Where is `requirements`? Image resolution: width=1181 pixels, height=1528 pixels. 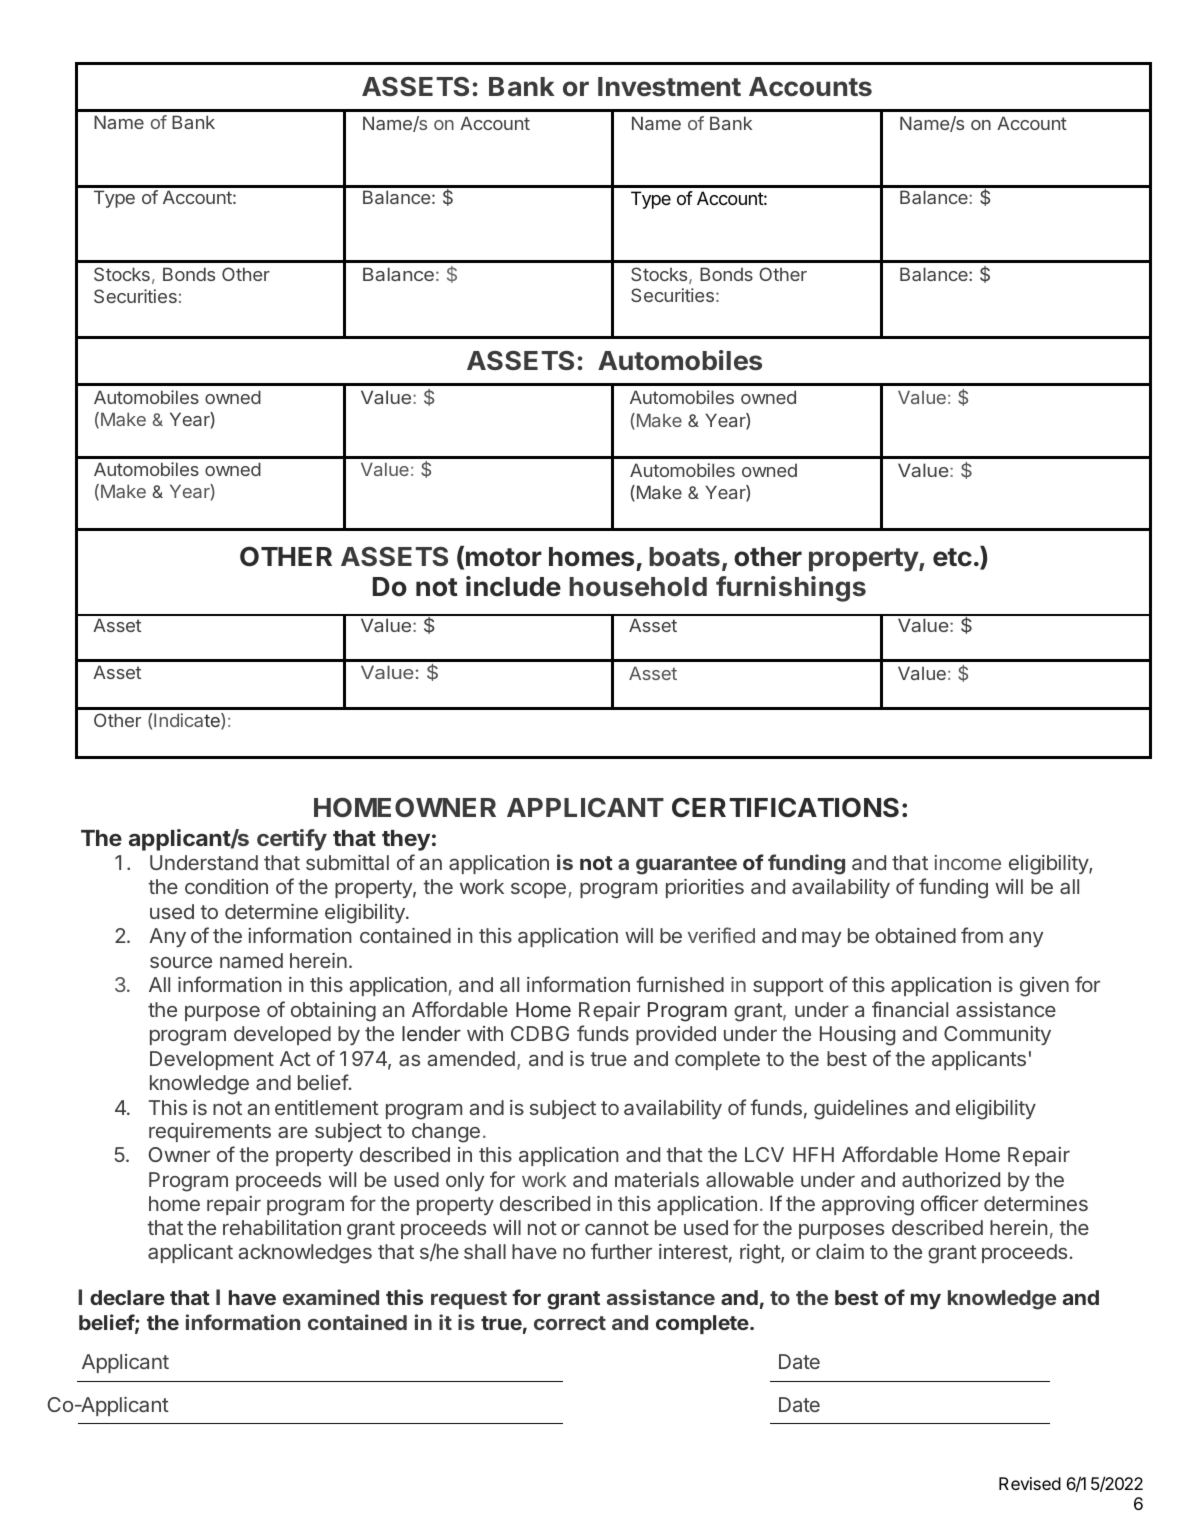 requirements is located at coordinates (210, 1132).
